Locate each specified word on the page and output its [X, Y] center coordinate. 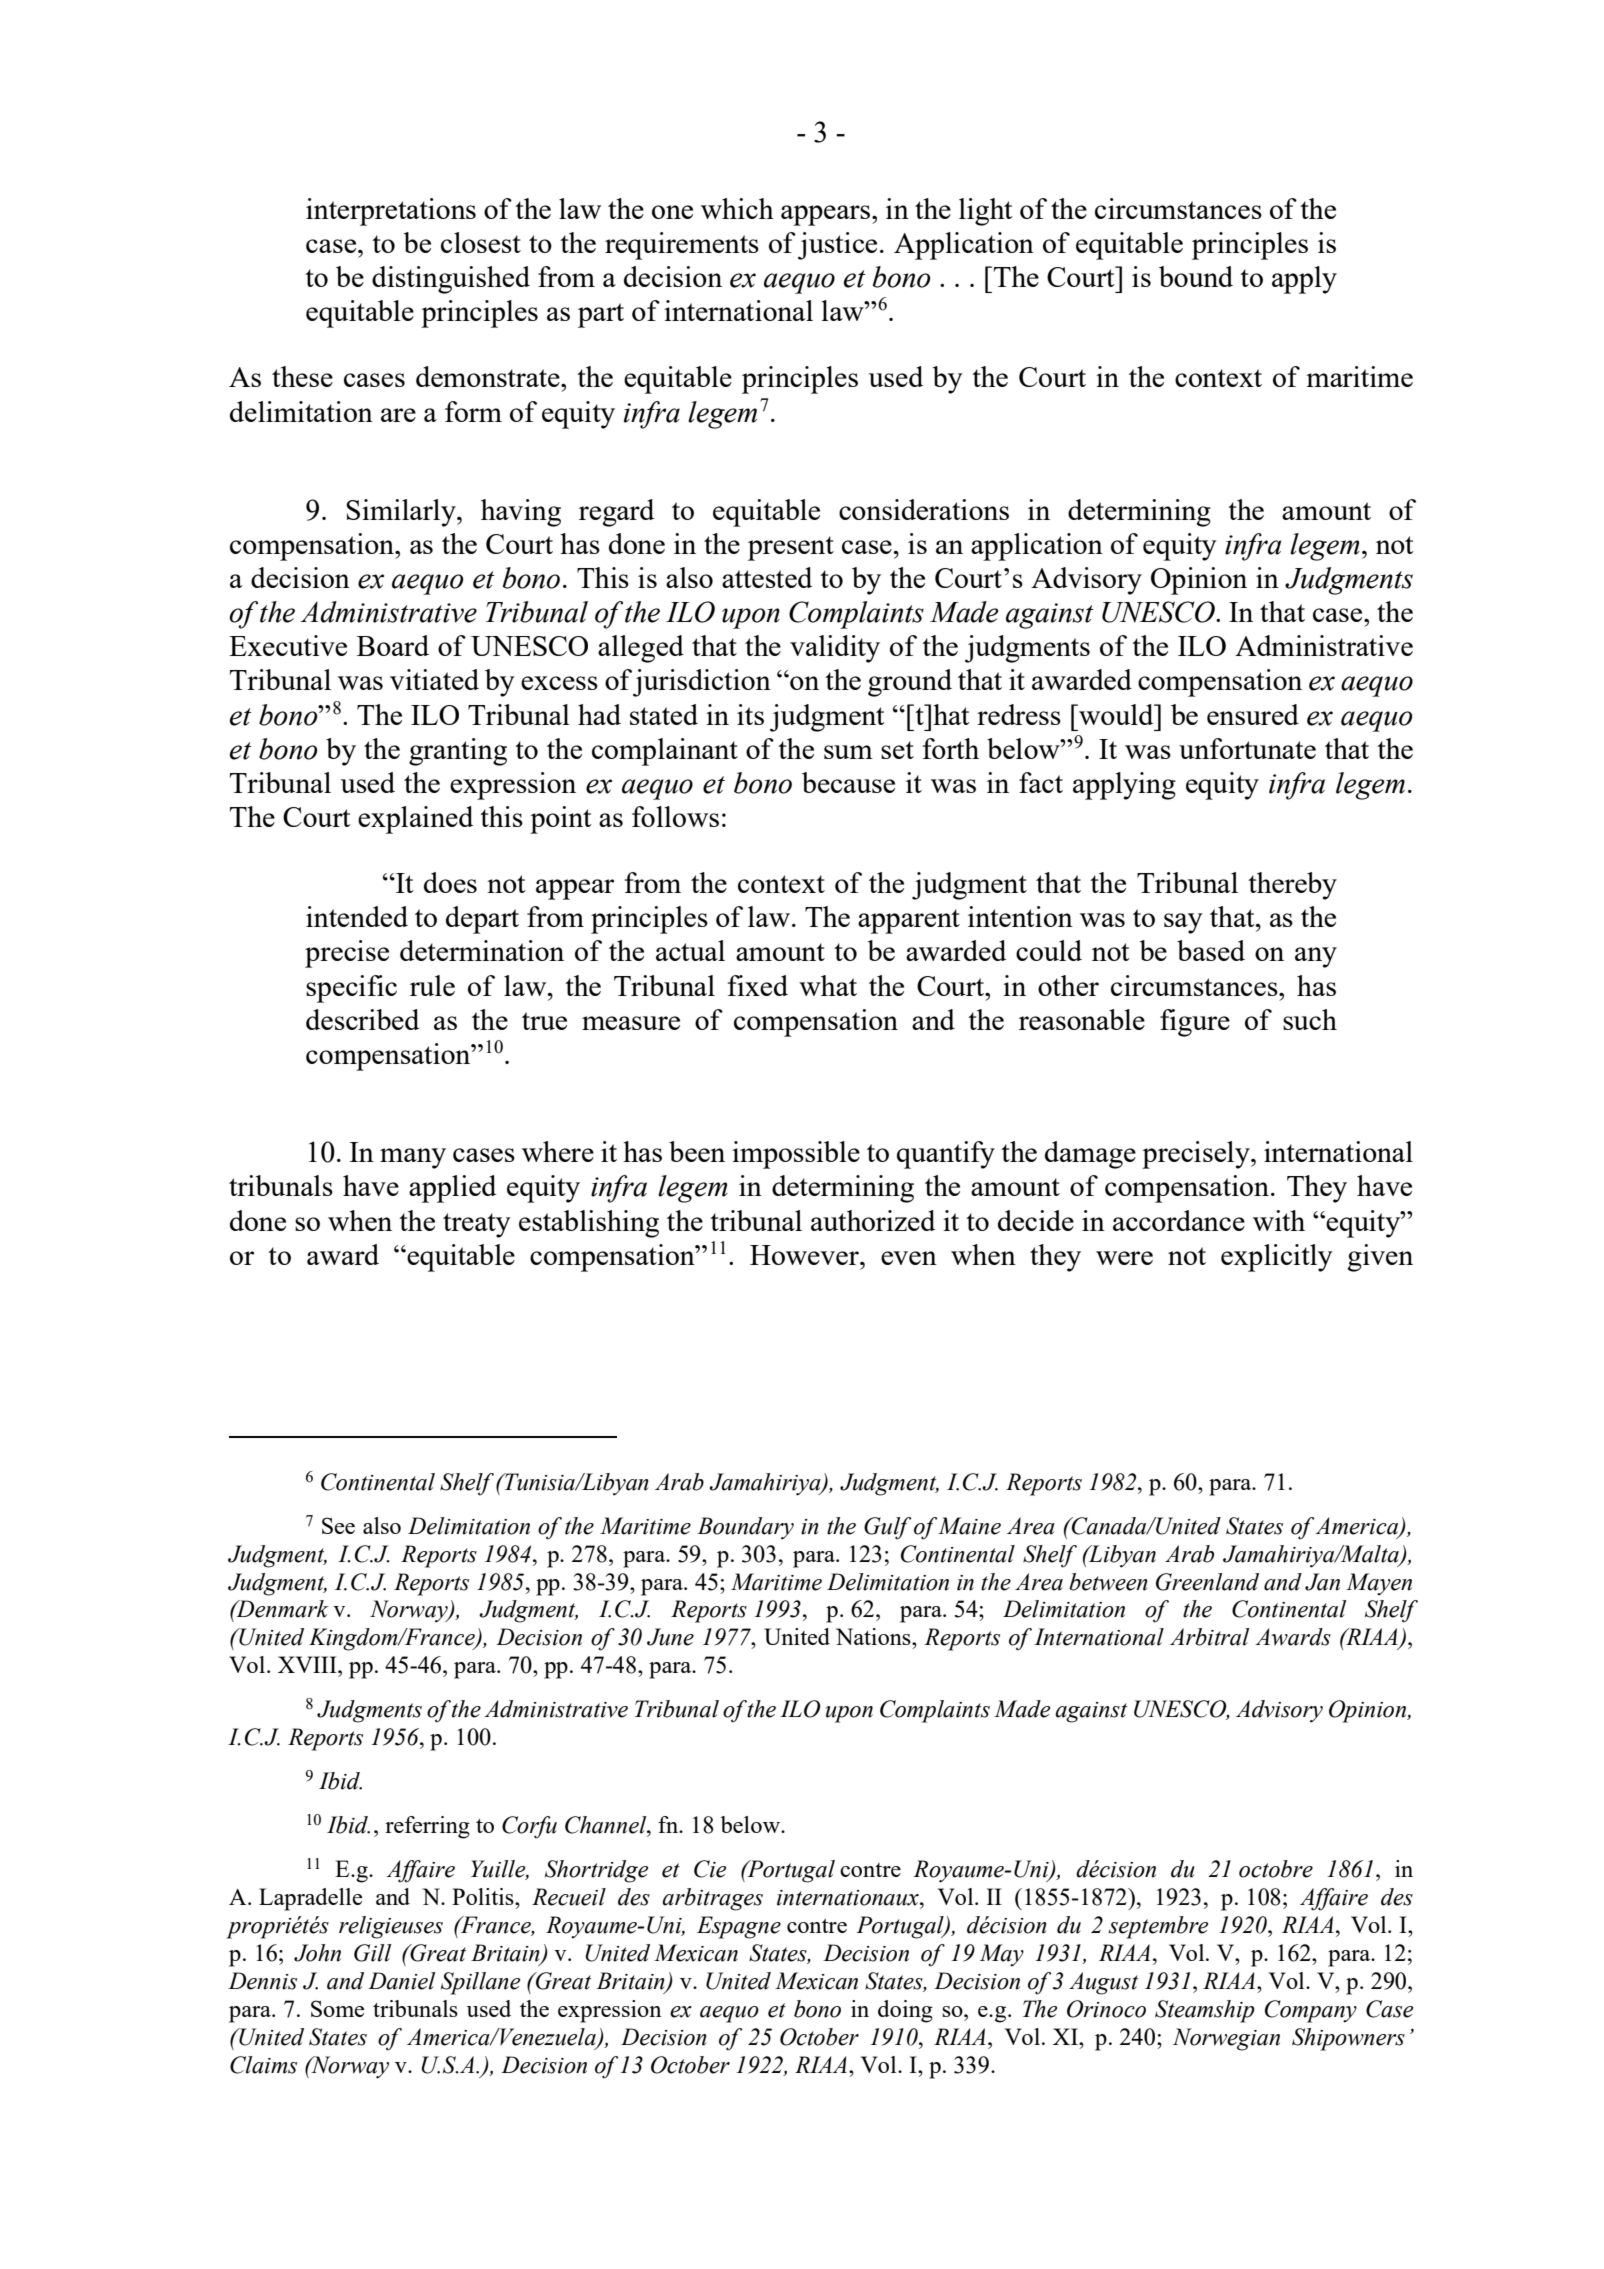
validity [835, 649]
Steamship [1205, 2011]
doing [905, 2011]
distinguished [451, 280]
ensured [1253, 714]
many [413, 1158]
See [338, 1525]
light [986, 212]
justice [837, 246]
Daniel [401, 1981]
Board [393, 645]
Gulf [887, 1528]
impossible [796, 1155]
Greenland [1207, 1582]
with [1279, 1220]
